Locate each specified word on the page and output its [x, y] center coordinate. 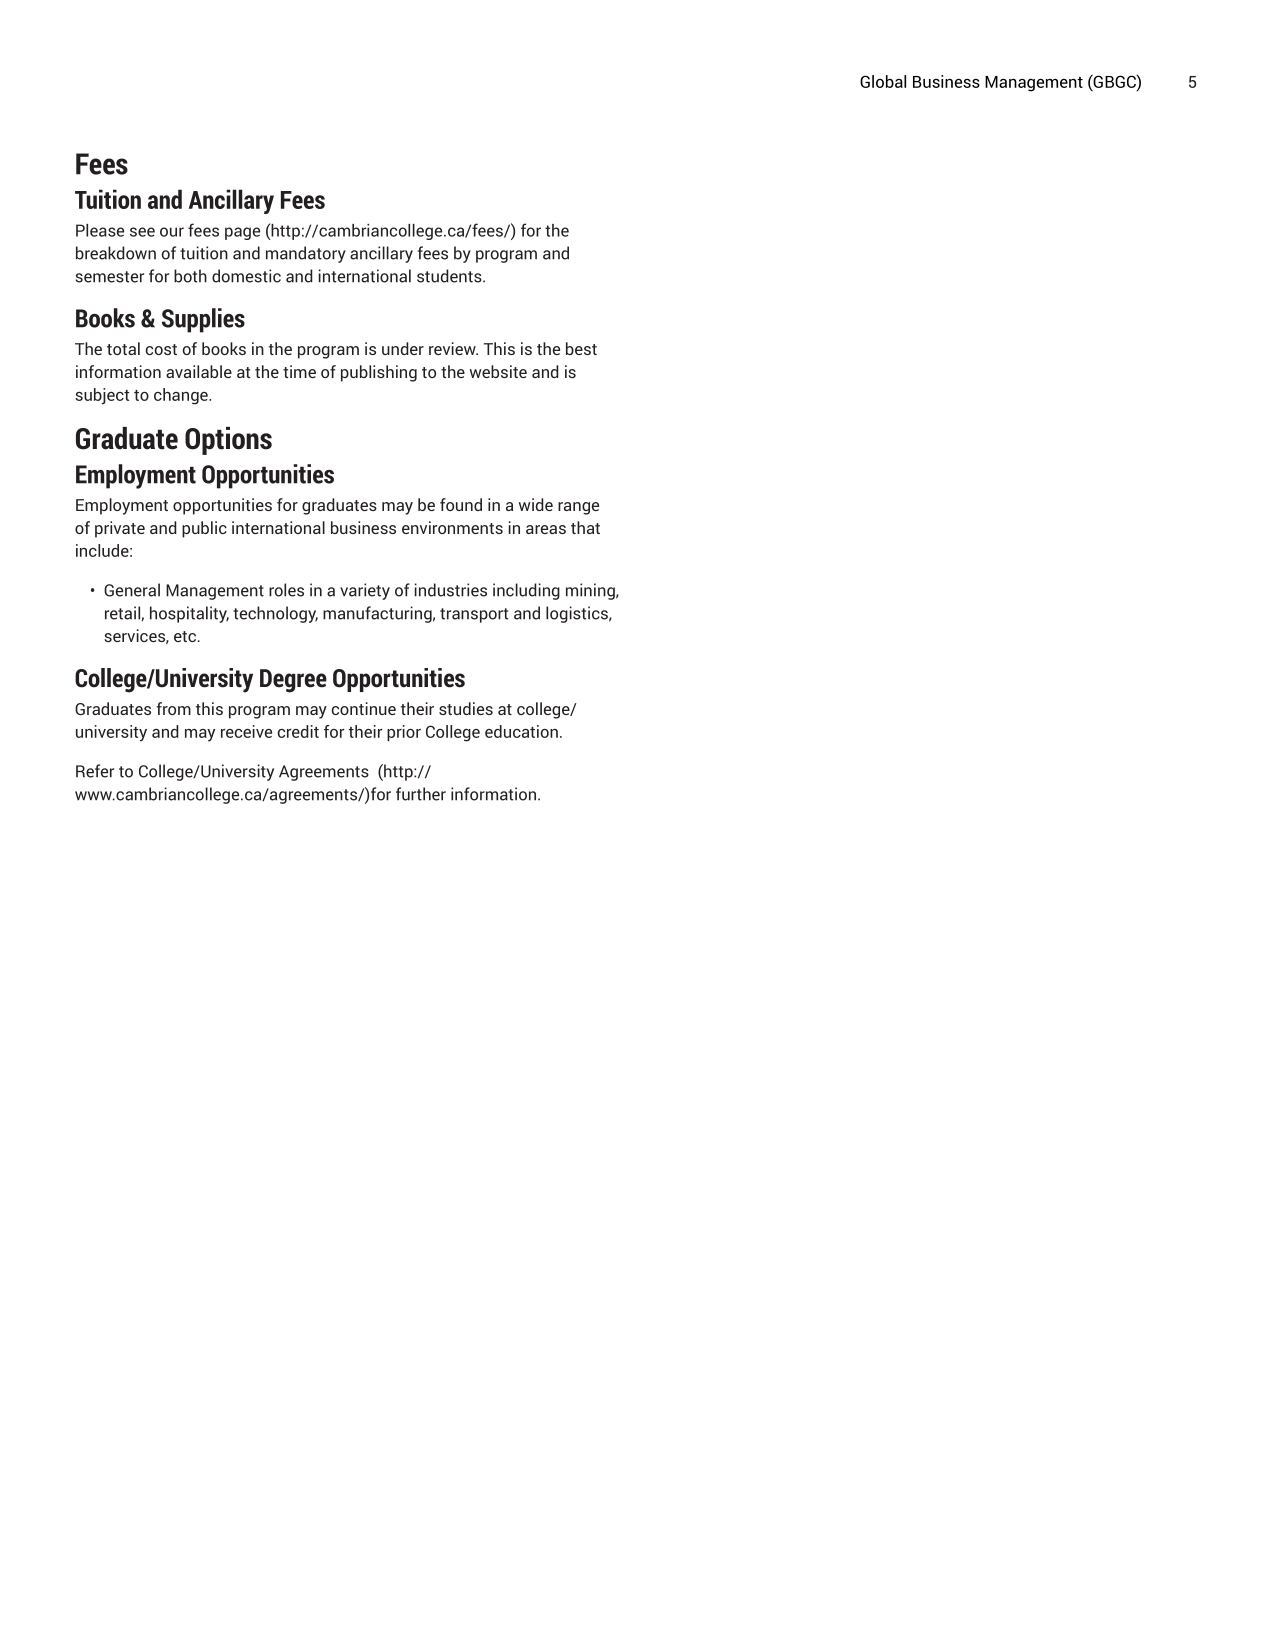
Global [883, 81]
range [578, 508]
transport [474, 615]
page [242, 233]
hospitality [189, 614]
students [450, 276]
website [498, 371]
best [581, 348]
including [526, 591]
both [190, 276]
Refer [95, 771]
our [172, 232]
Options [228, 441]
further [421, 794]
